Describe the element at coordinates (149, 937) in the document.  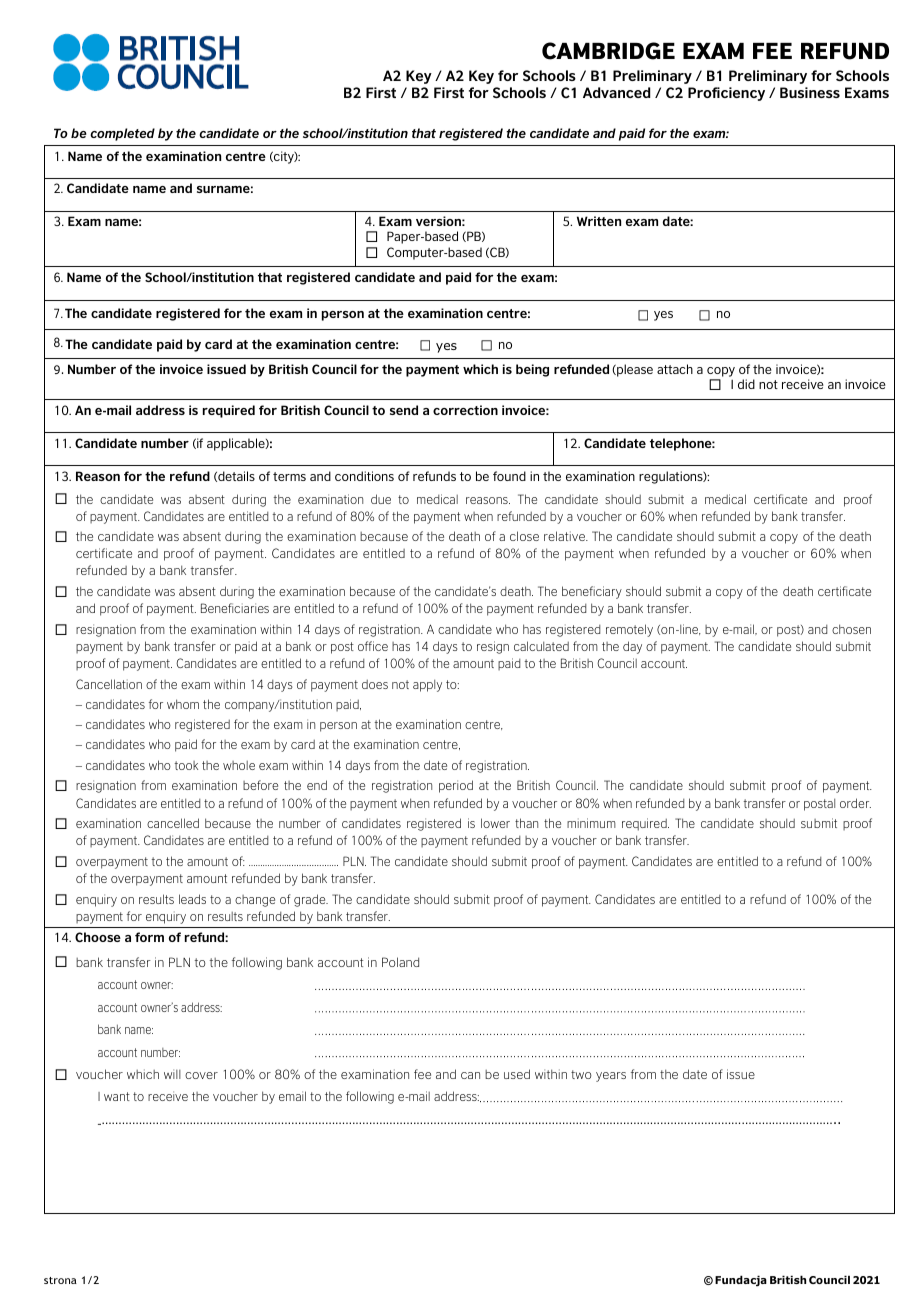
I see `form` at that location.
